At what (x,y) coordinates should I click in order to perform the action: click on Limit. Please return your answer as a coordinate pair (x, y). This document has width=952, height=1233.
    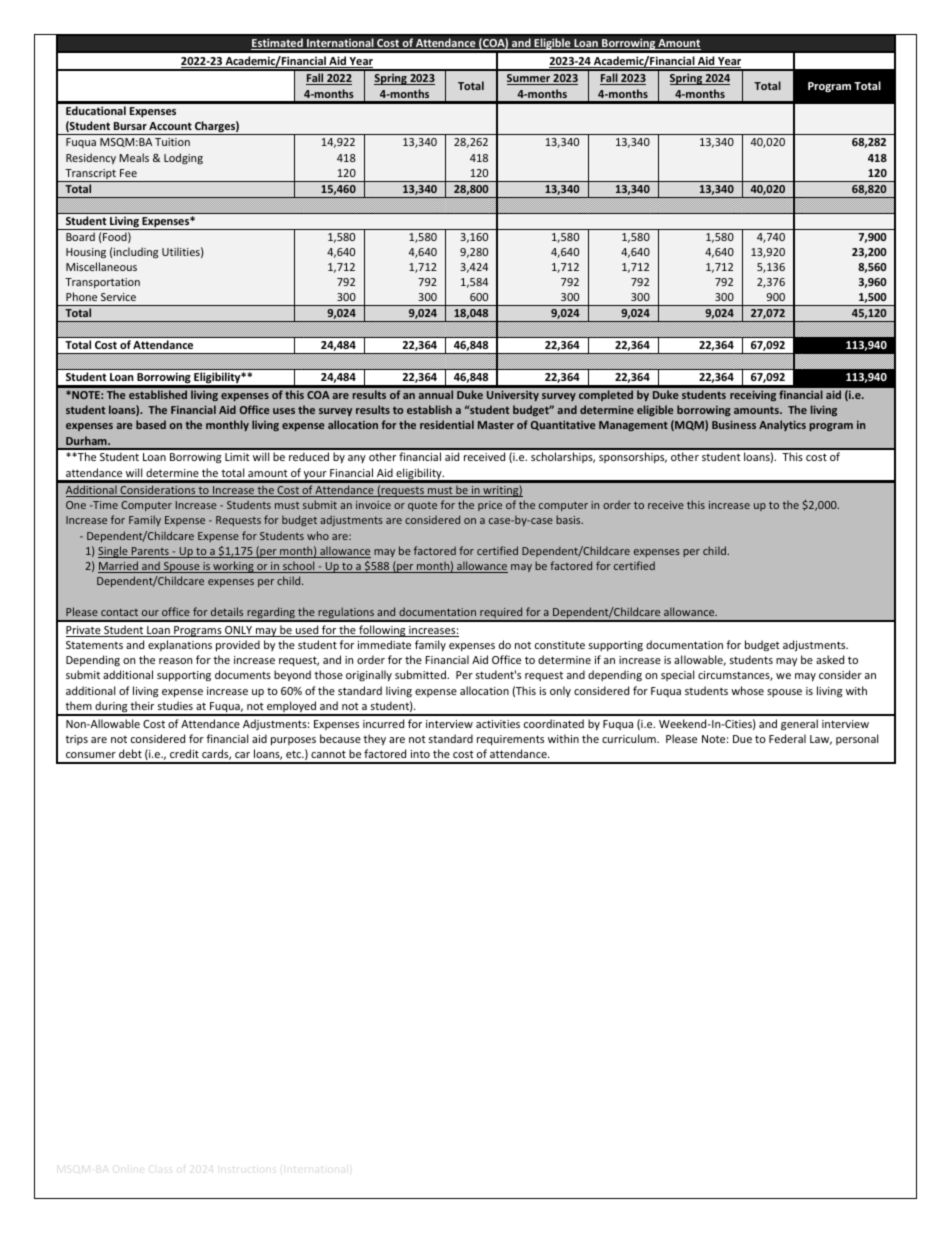
    Looking at the image, I should click on (237, 457).
